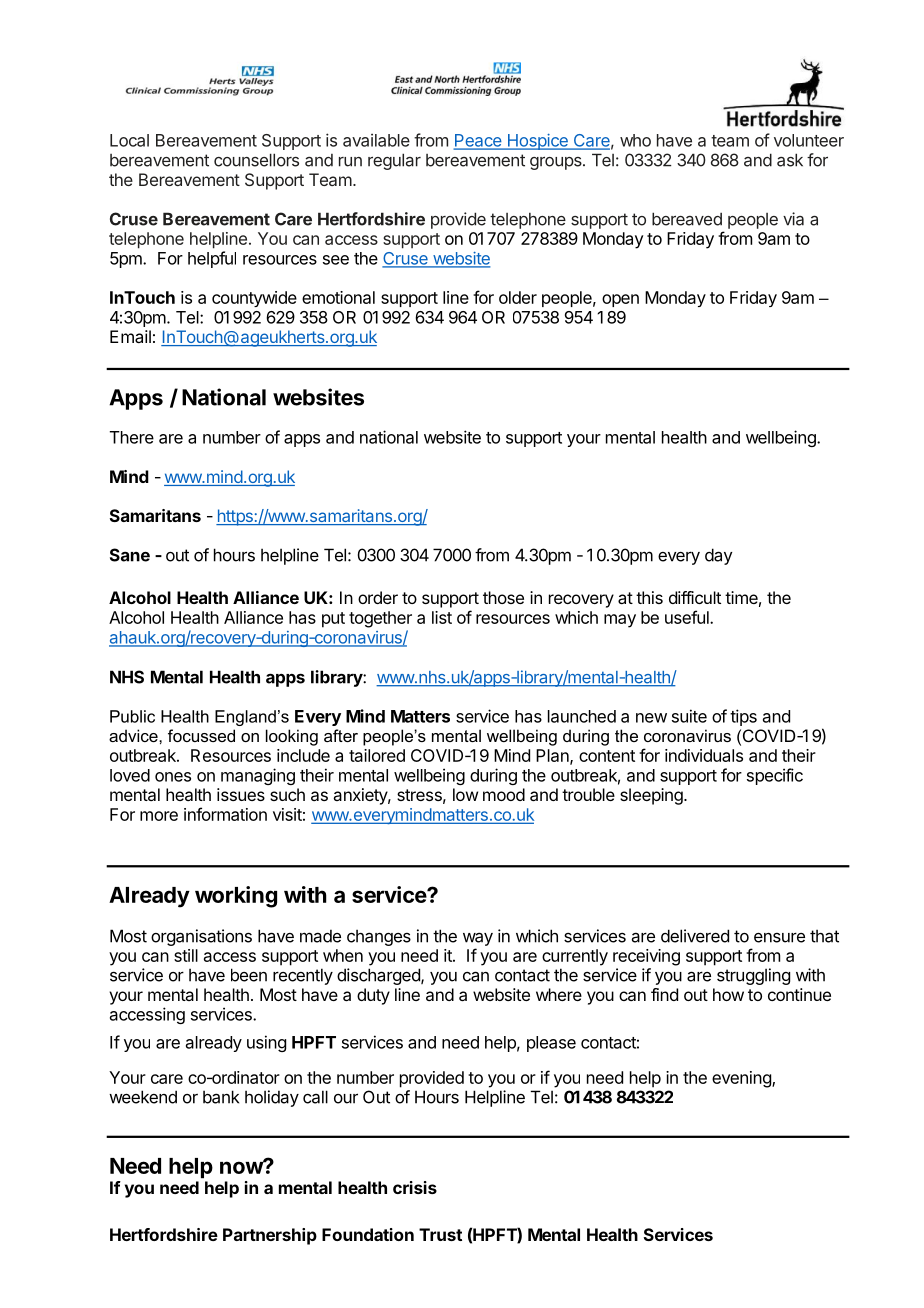 The height and width of the page is (1308, 924). Describe the element at coordinates (270, 1236) in the page. I see `Partnership` at that location.
